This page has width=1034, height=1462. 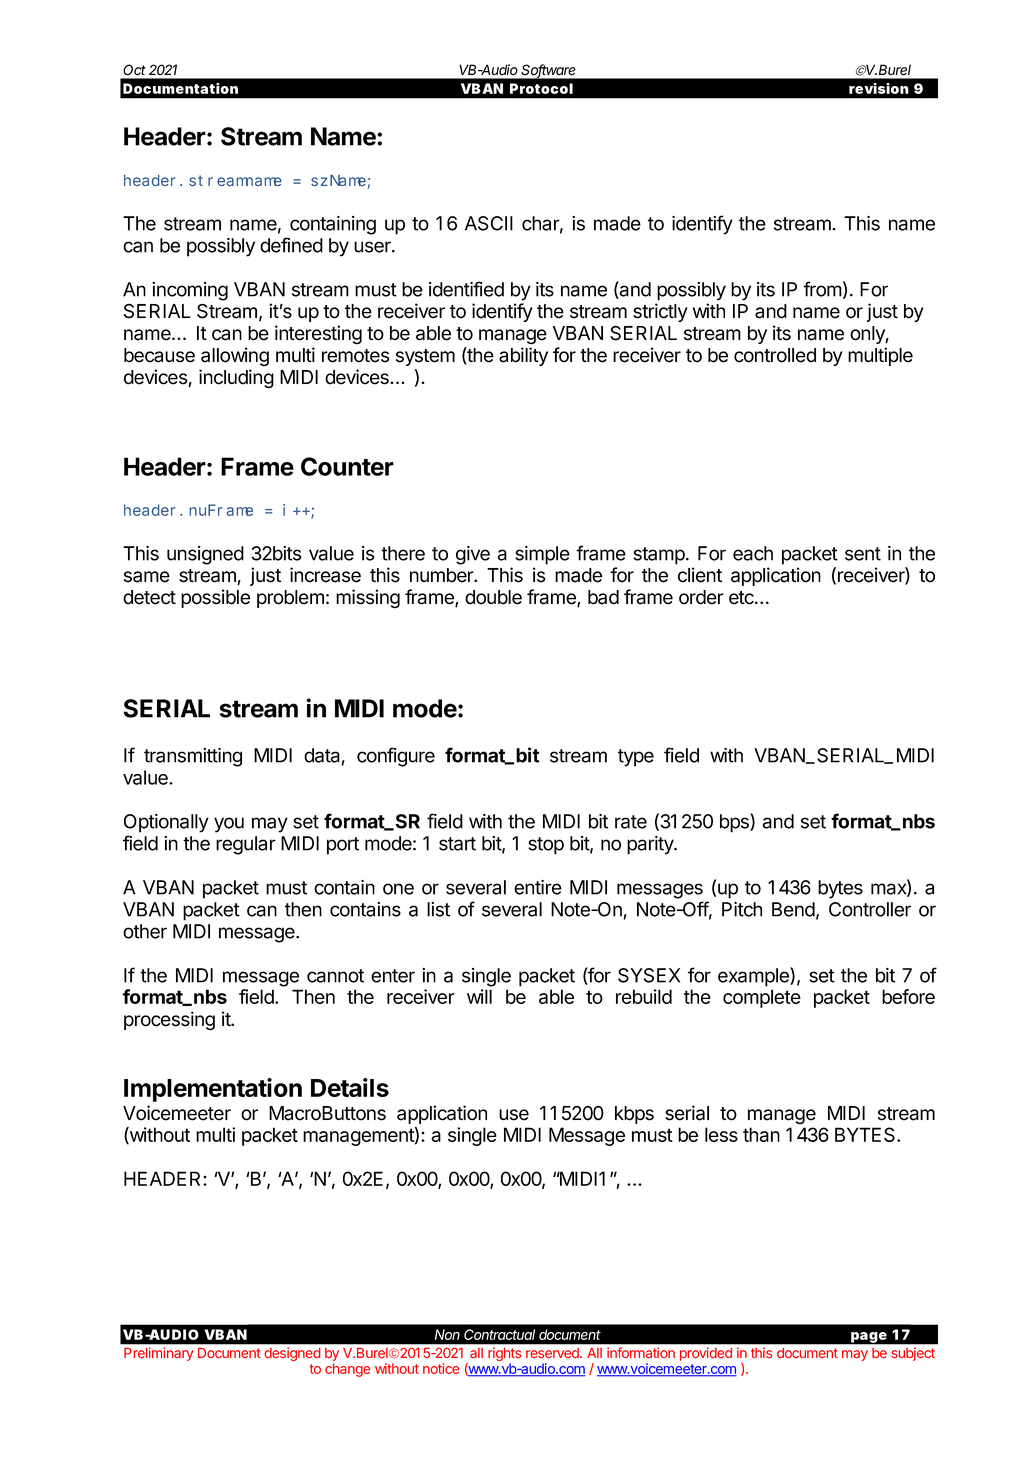 What do you see at coordinates (291, 245) in the page?
I see `defined` at bounding box center [291, 245].
